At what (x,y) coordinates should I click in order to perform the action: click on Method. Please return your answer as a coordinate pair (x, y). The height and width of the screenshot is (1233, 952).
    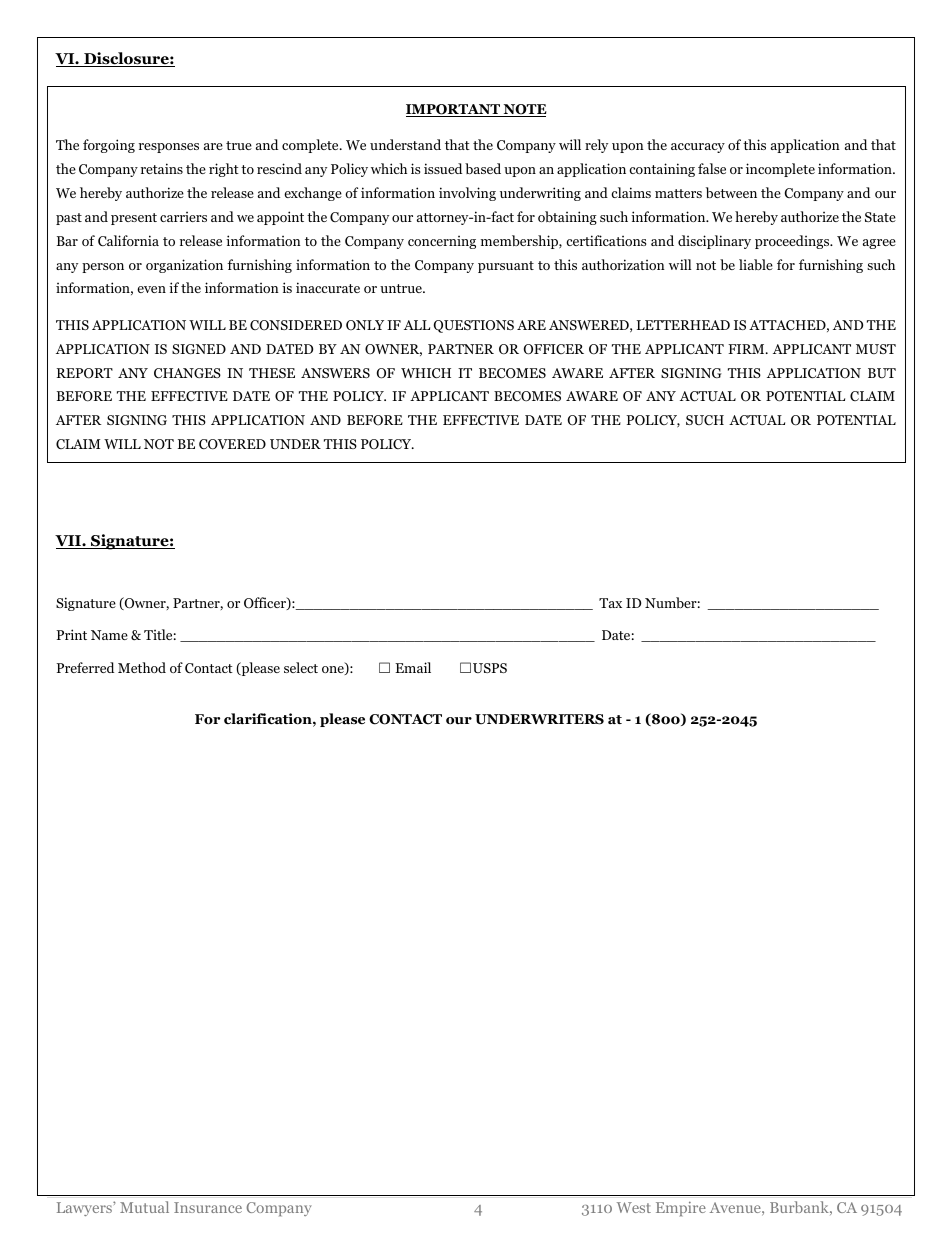
    Looking at the image, I should click on (142, 667).
